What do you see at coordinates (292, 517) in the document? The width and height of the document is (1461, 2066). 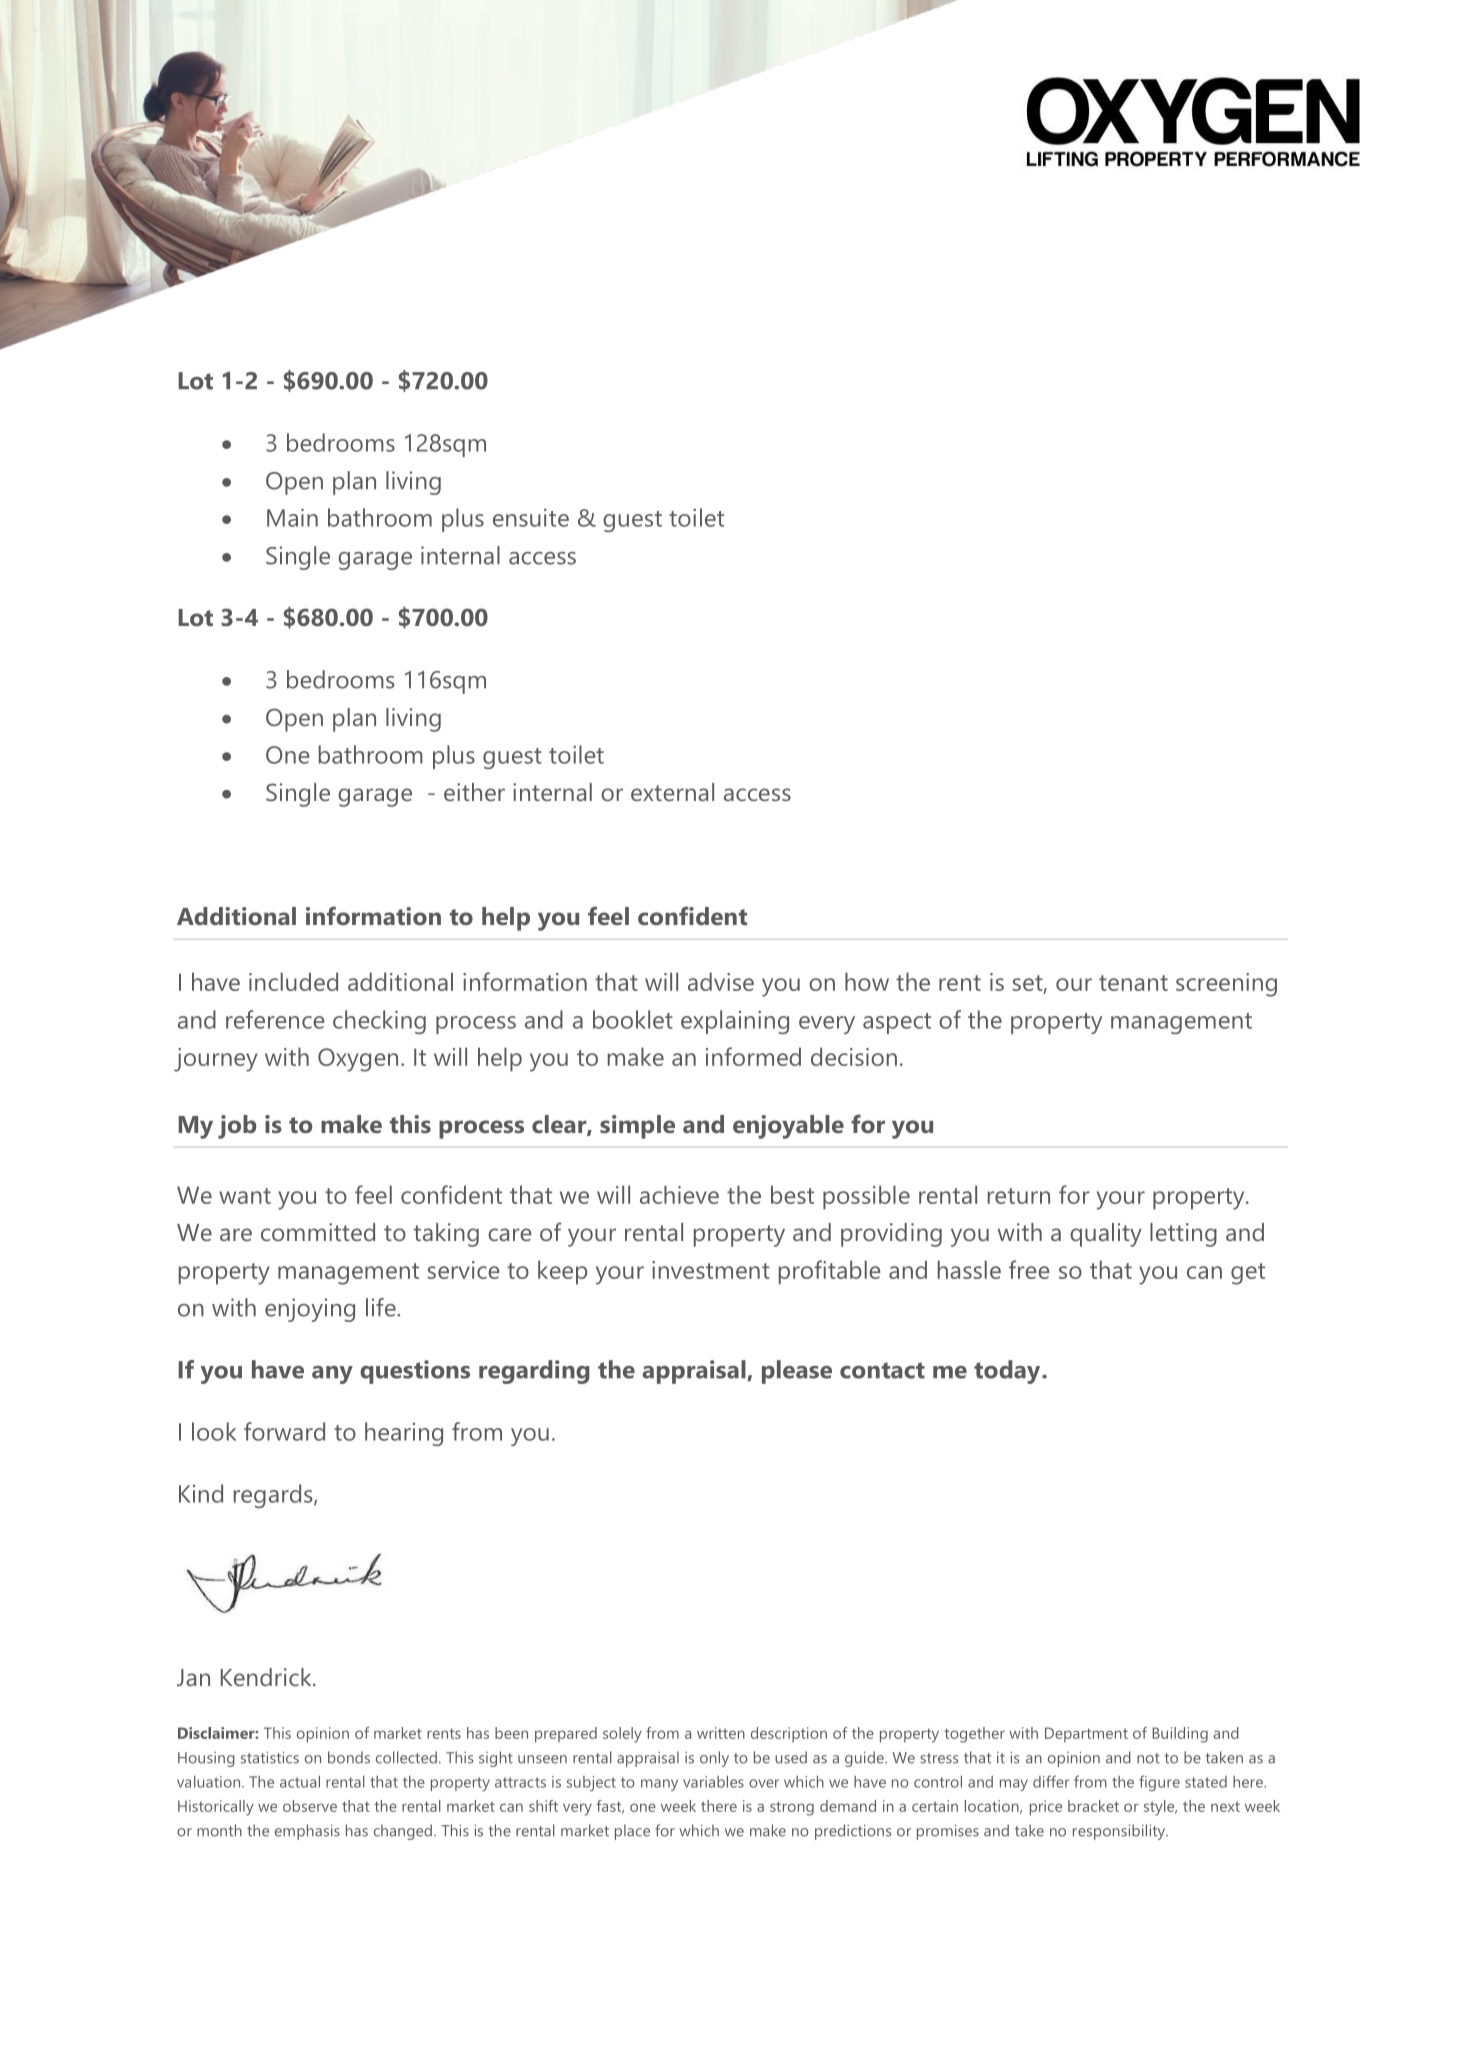 I see `Main` at bounding box center [292, 517].
